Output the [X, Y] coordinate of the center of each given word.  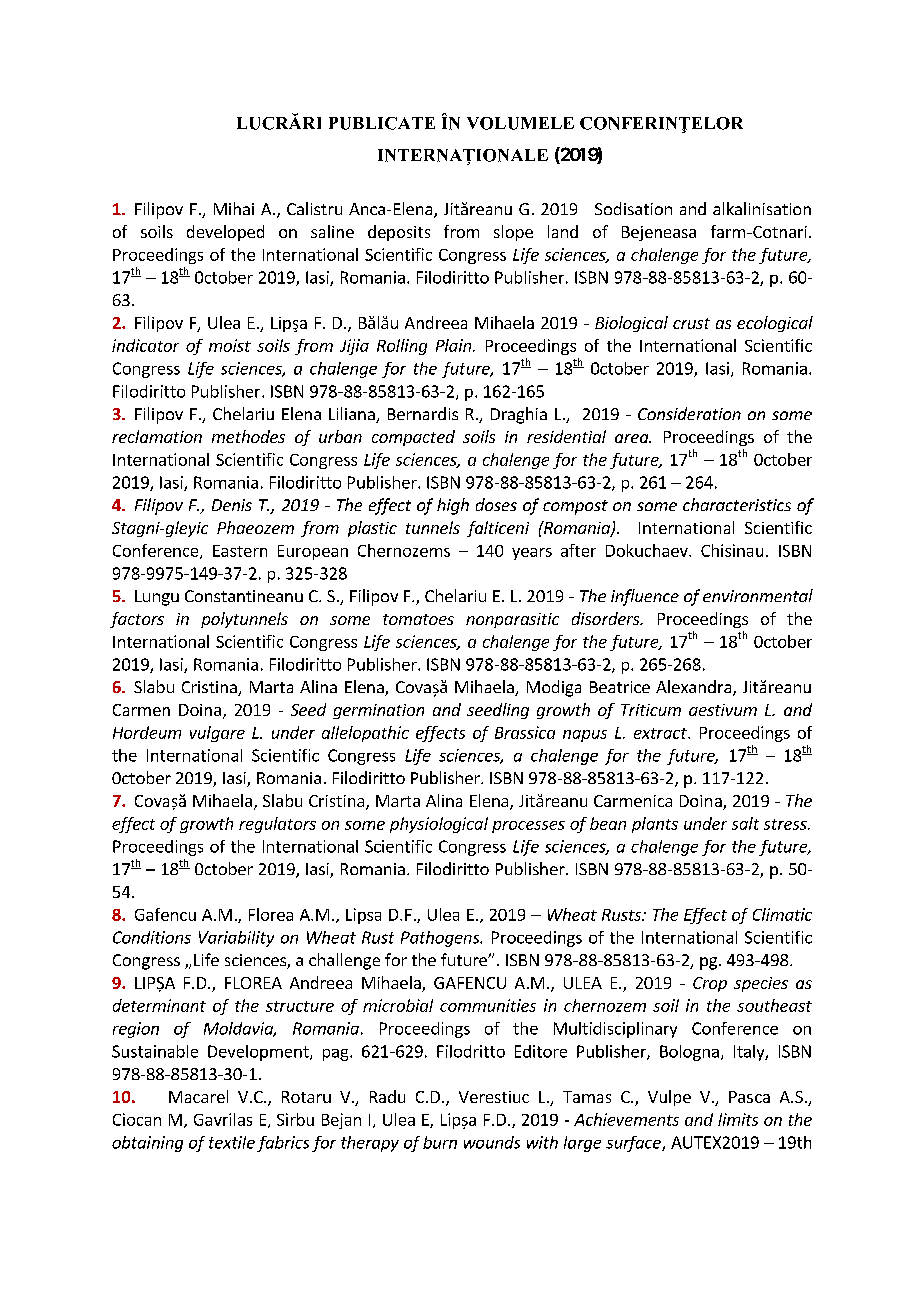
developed [225, 233]
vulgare [217, 734]
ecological [775, 324]
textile [232, 1142]
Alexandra [693, 686]
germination [378, 711]
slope [513, 233]
